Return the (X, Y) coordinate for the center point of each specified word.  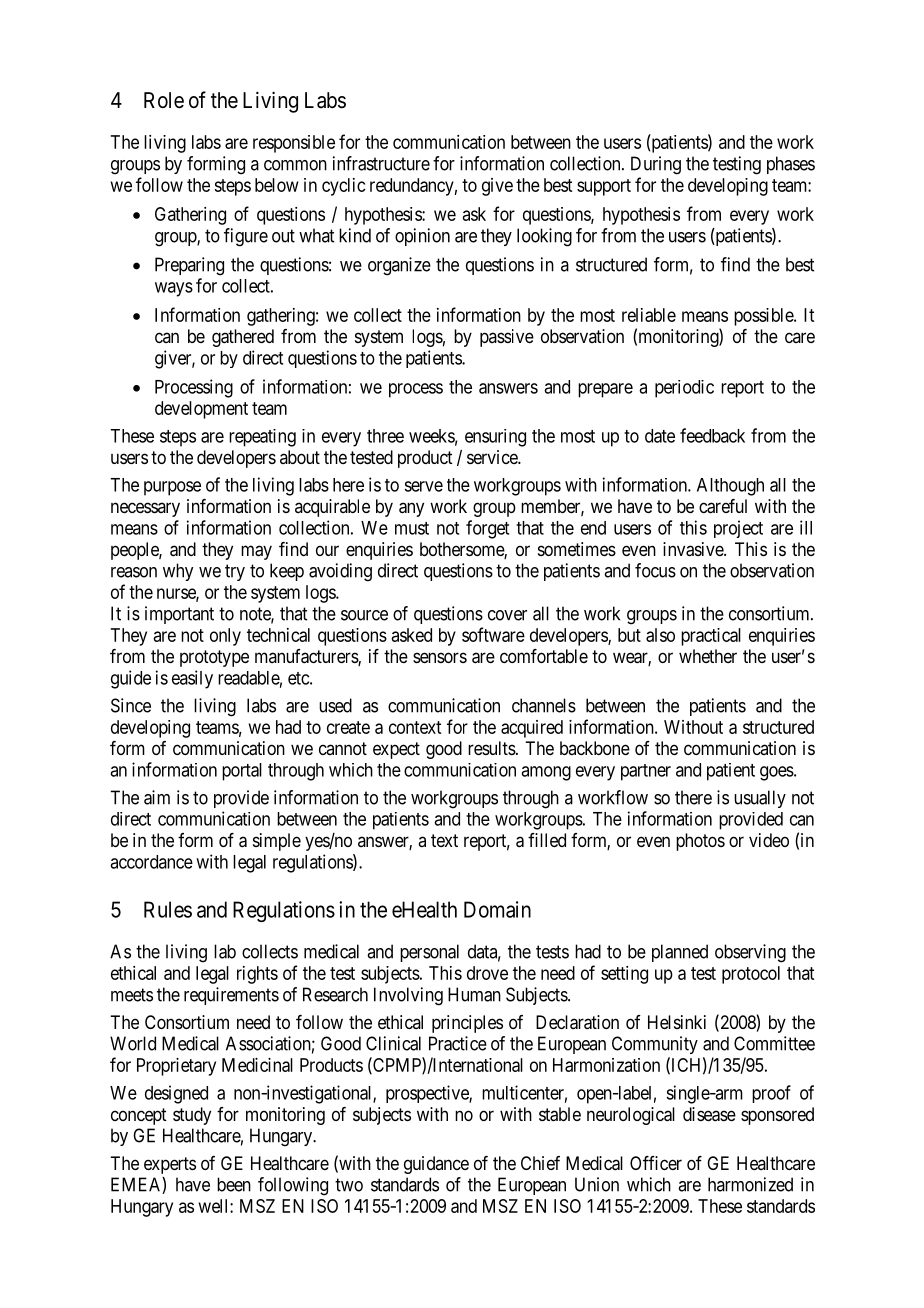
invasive (694, 549)
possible (764, 317)
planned (680, 953)
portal (242, 772)
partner (646, 772)
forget (487, 529)
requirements (231, 996)
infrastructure (381, 163)
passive (507, 338)
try (235, 572)
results (492, 748)
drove (487, 973)
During (656, 165)
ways (174, 289)
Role (164, 100)
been (234, 1184)
